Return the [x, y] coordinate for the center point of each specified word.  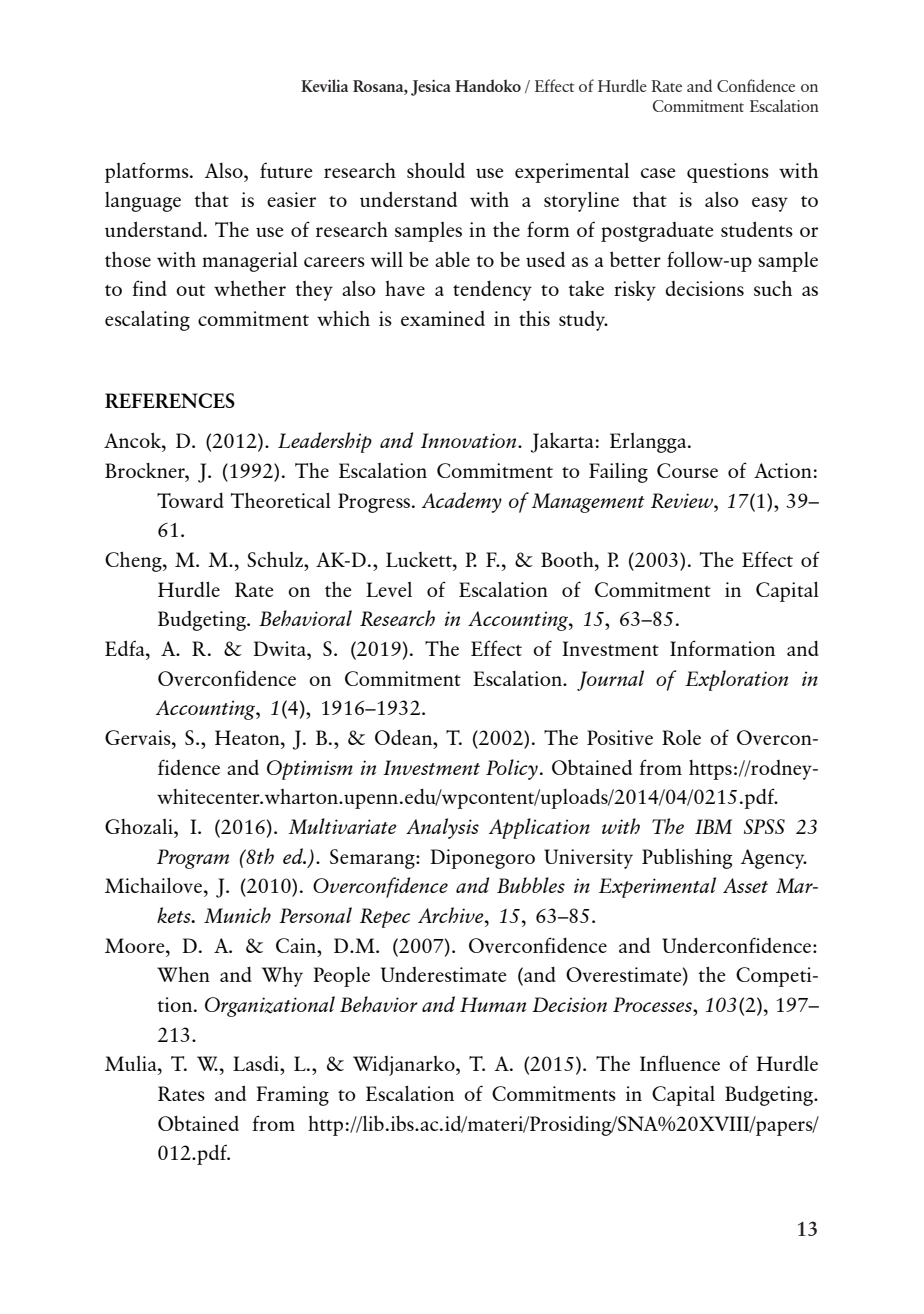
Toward [190, 500]
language [143, 202]
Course [687, 470]
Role [681, 737]
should [436, 170]
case [658, 173]
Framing [292, 1096]
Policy [512, 769]
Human [493, 1004]
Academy [462, 502]
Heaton [248, 737]
